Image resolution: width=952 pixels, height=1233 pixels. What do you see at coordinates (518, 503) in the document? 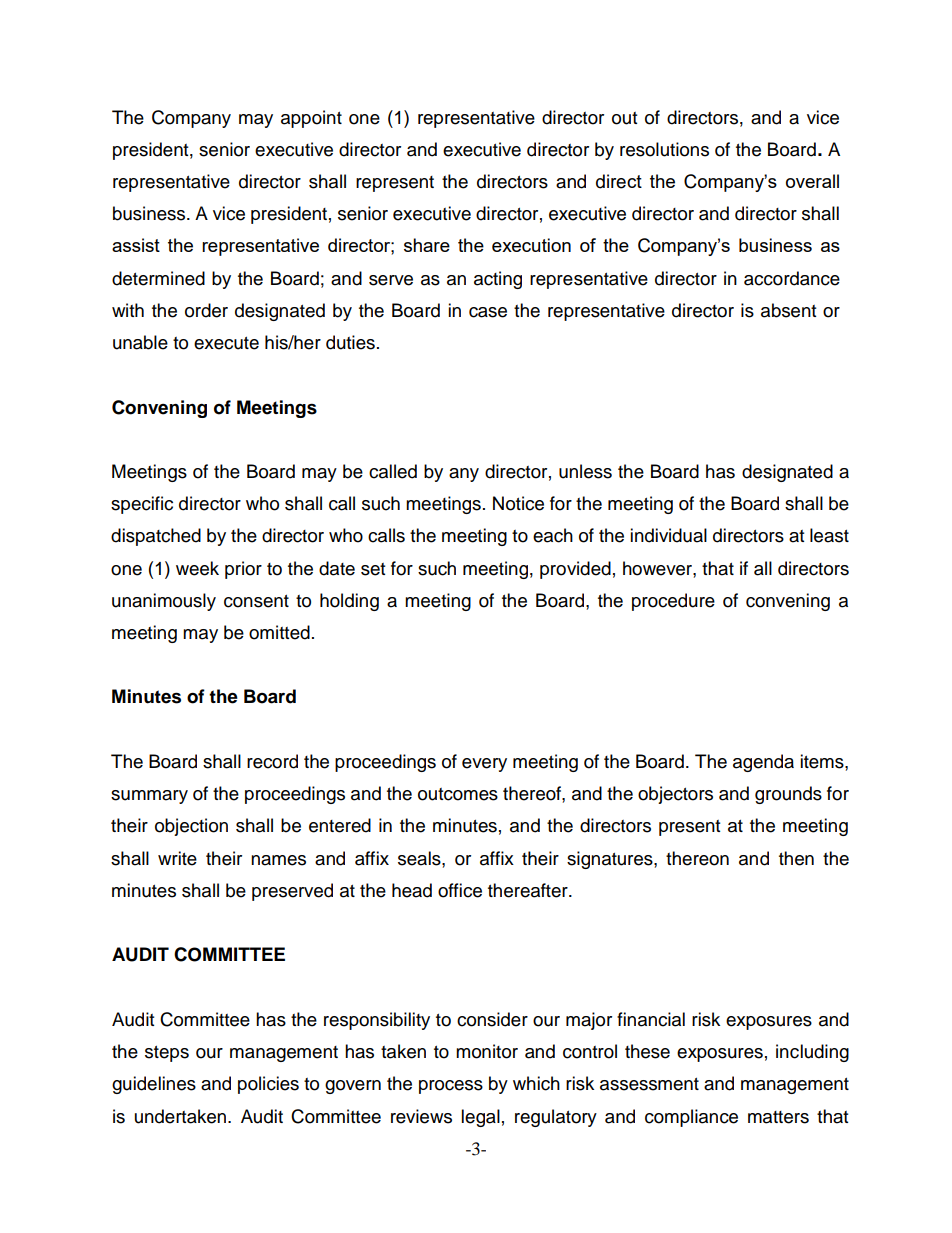
I see `Notice` at bounding box center [518, 503].
